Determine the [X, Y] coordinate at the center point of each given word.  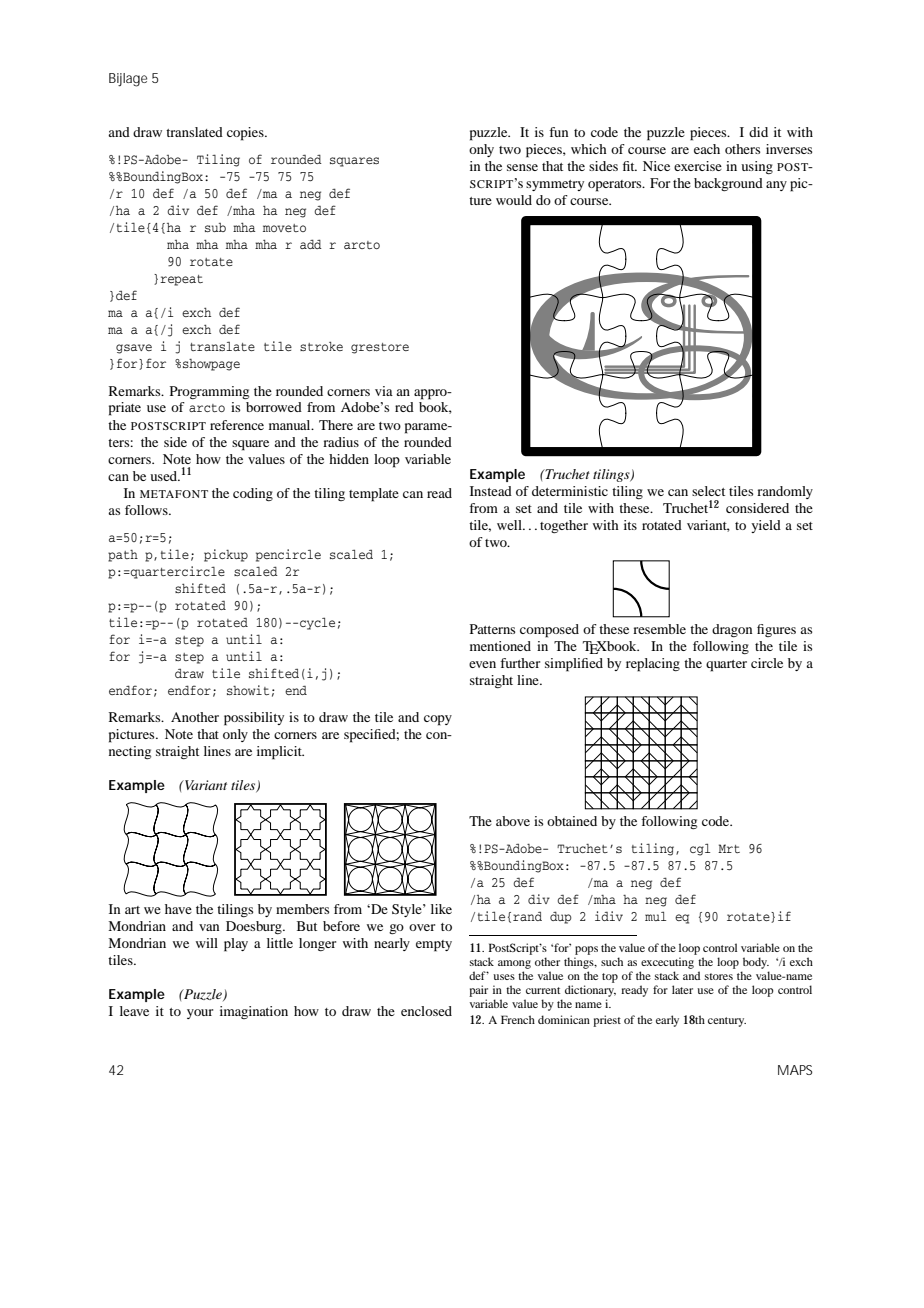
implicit [280, 753]
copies [246, 134]
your [200, 1014]
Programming [209, 392]
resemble [659, 629]
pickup [226, 555]
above [513, 821]
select [708, 491]
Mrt [729, 848]
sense [522, 167]
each [707, 149]
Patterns [492, 629]
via [384, 391]
